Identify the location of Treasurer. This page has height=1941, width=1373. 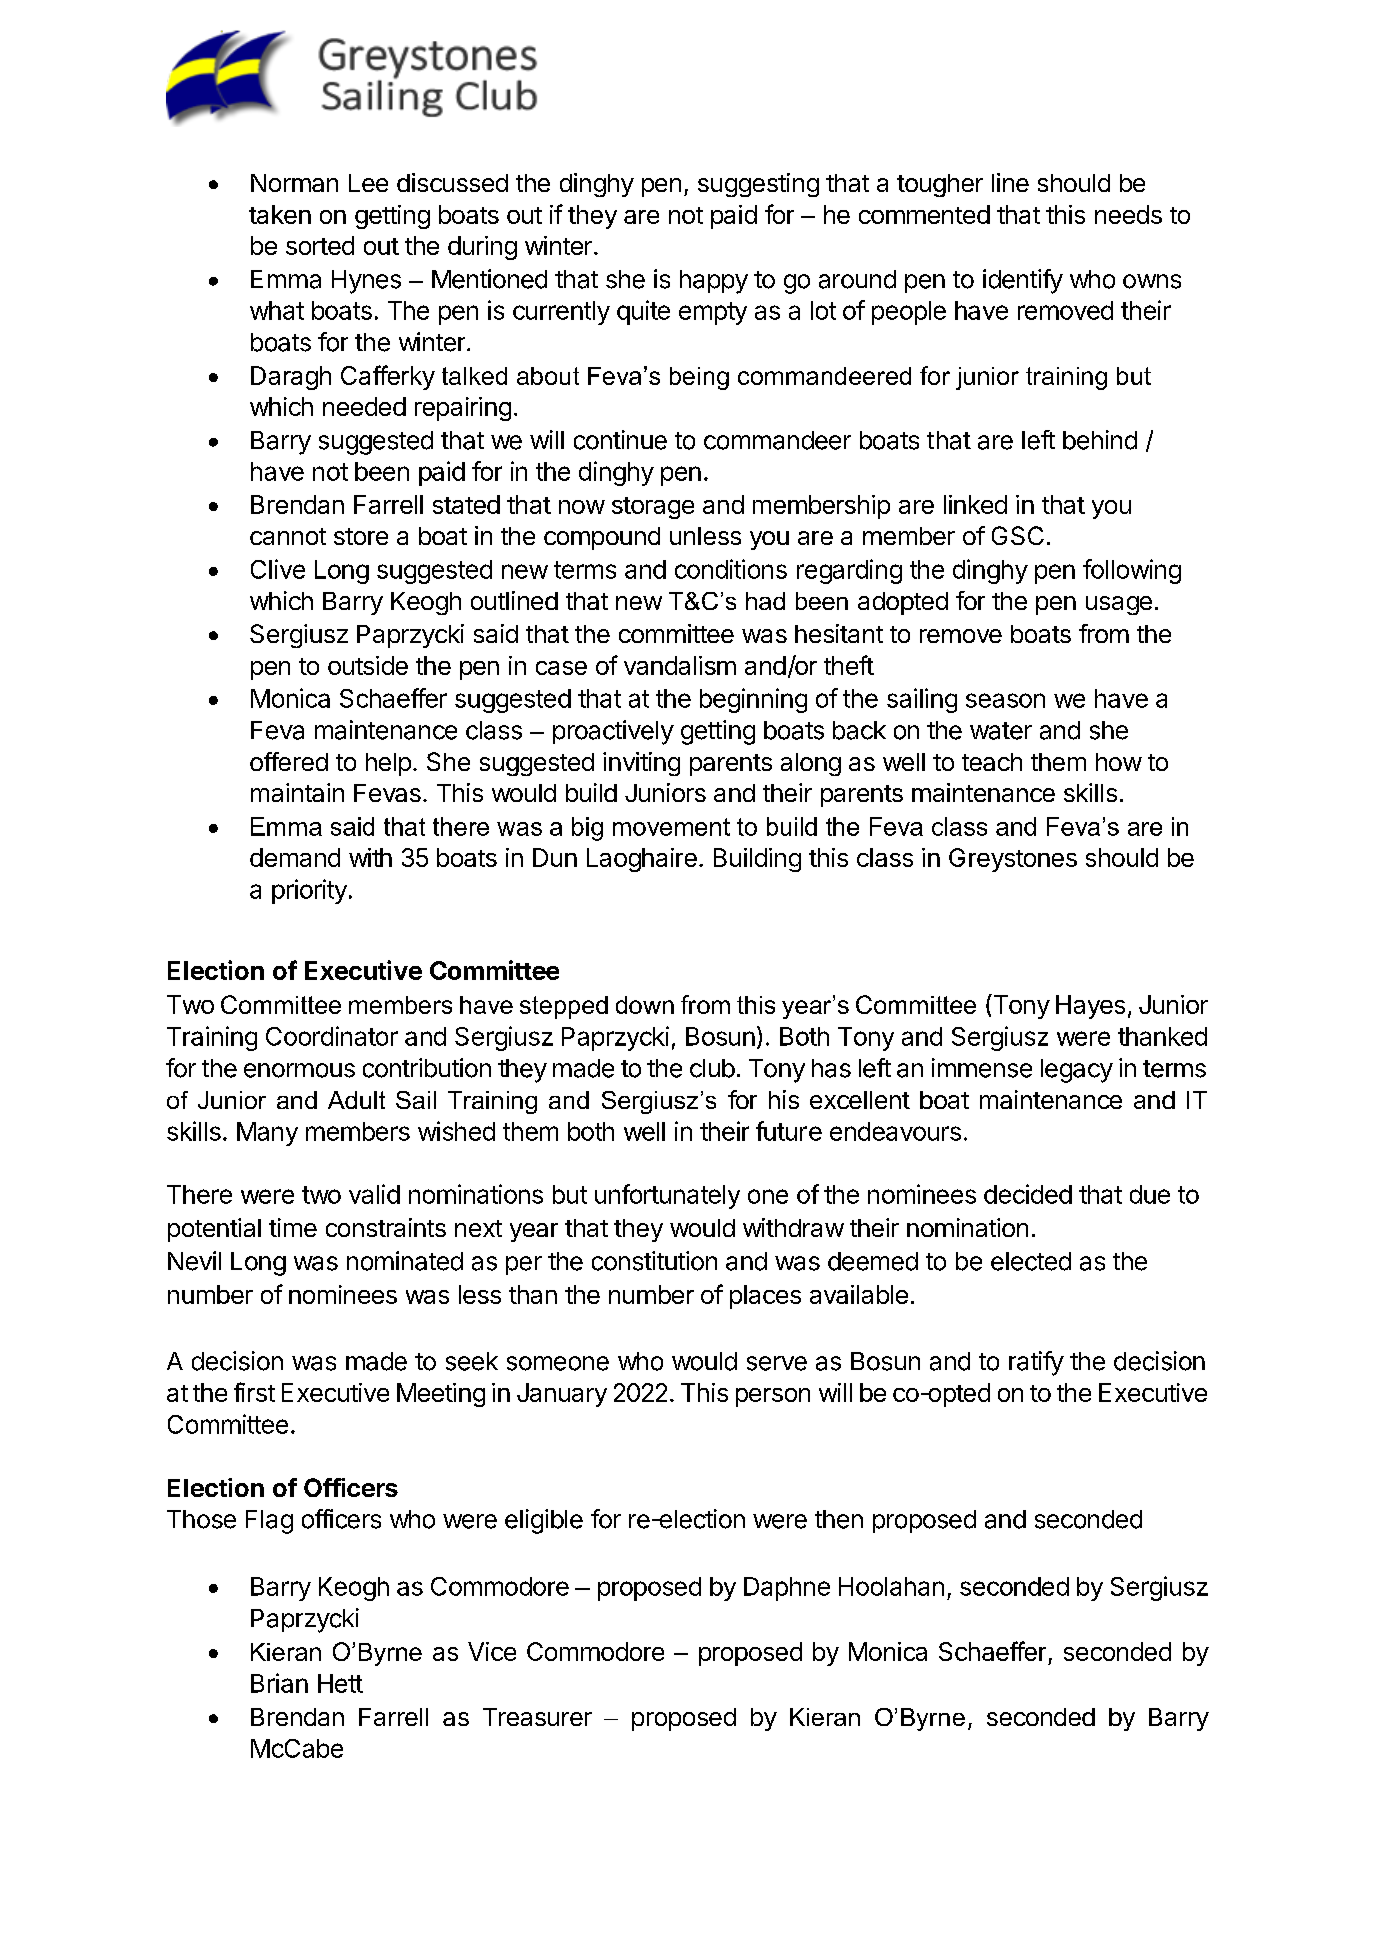
(537, 1717).
